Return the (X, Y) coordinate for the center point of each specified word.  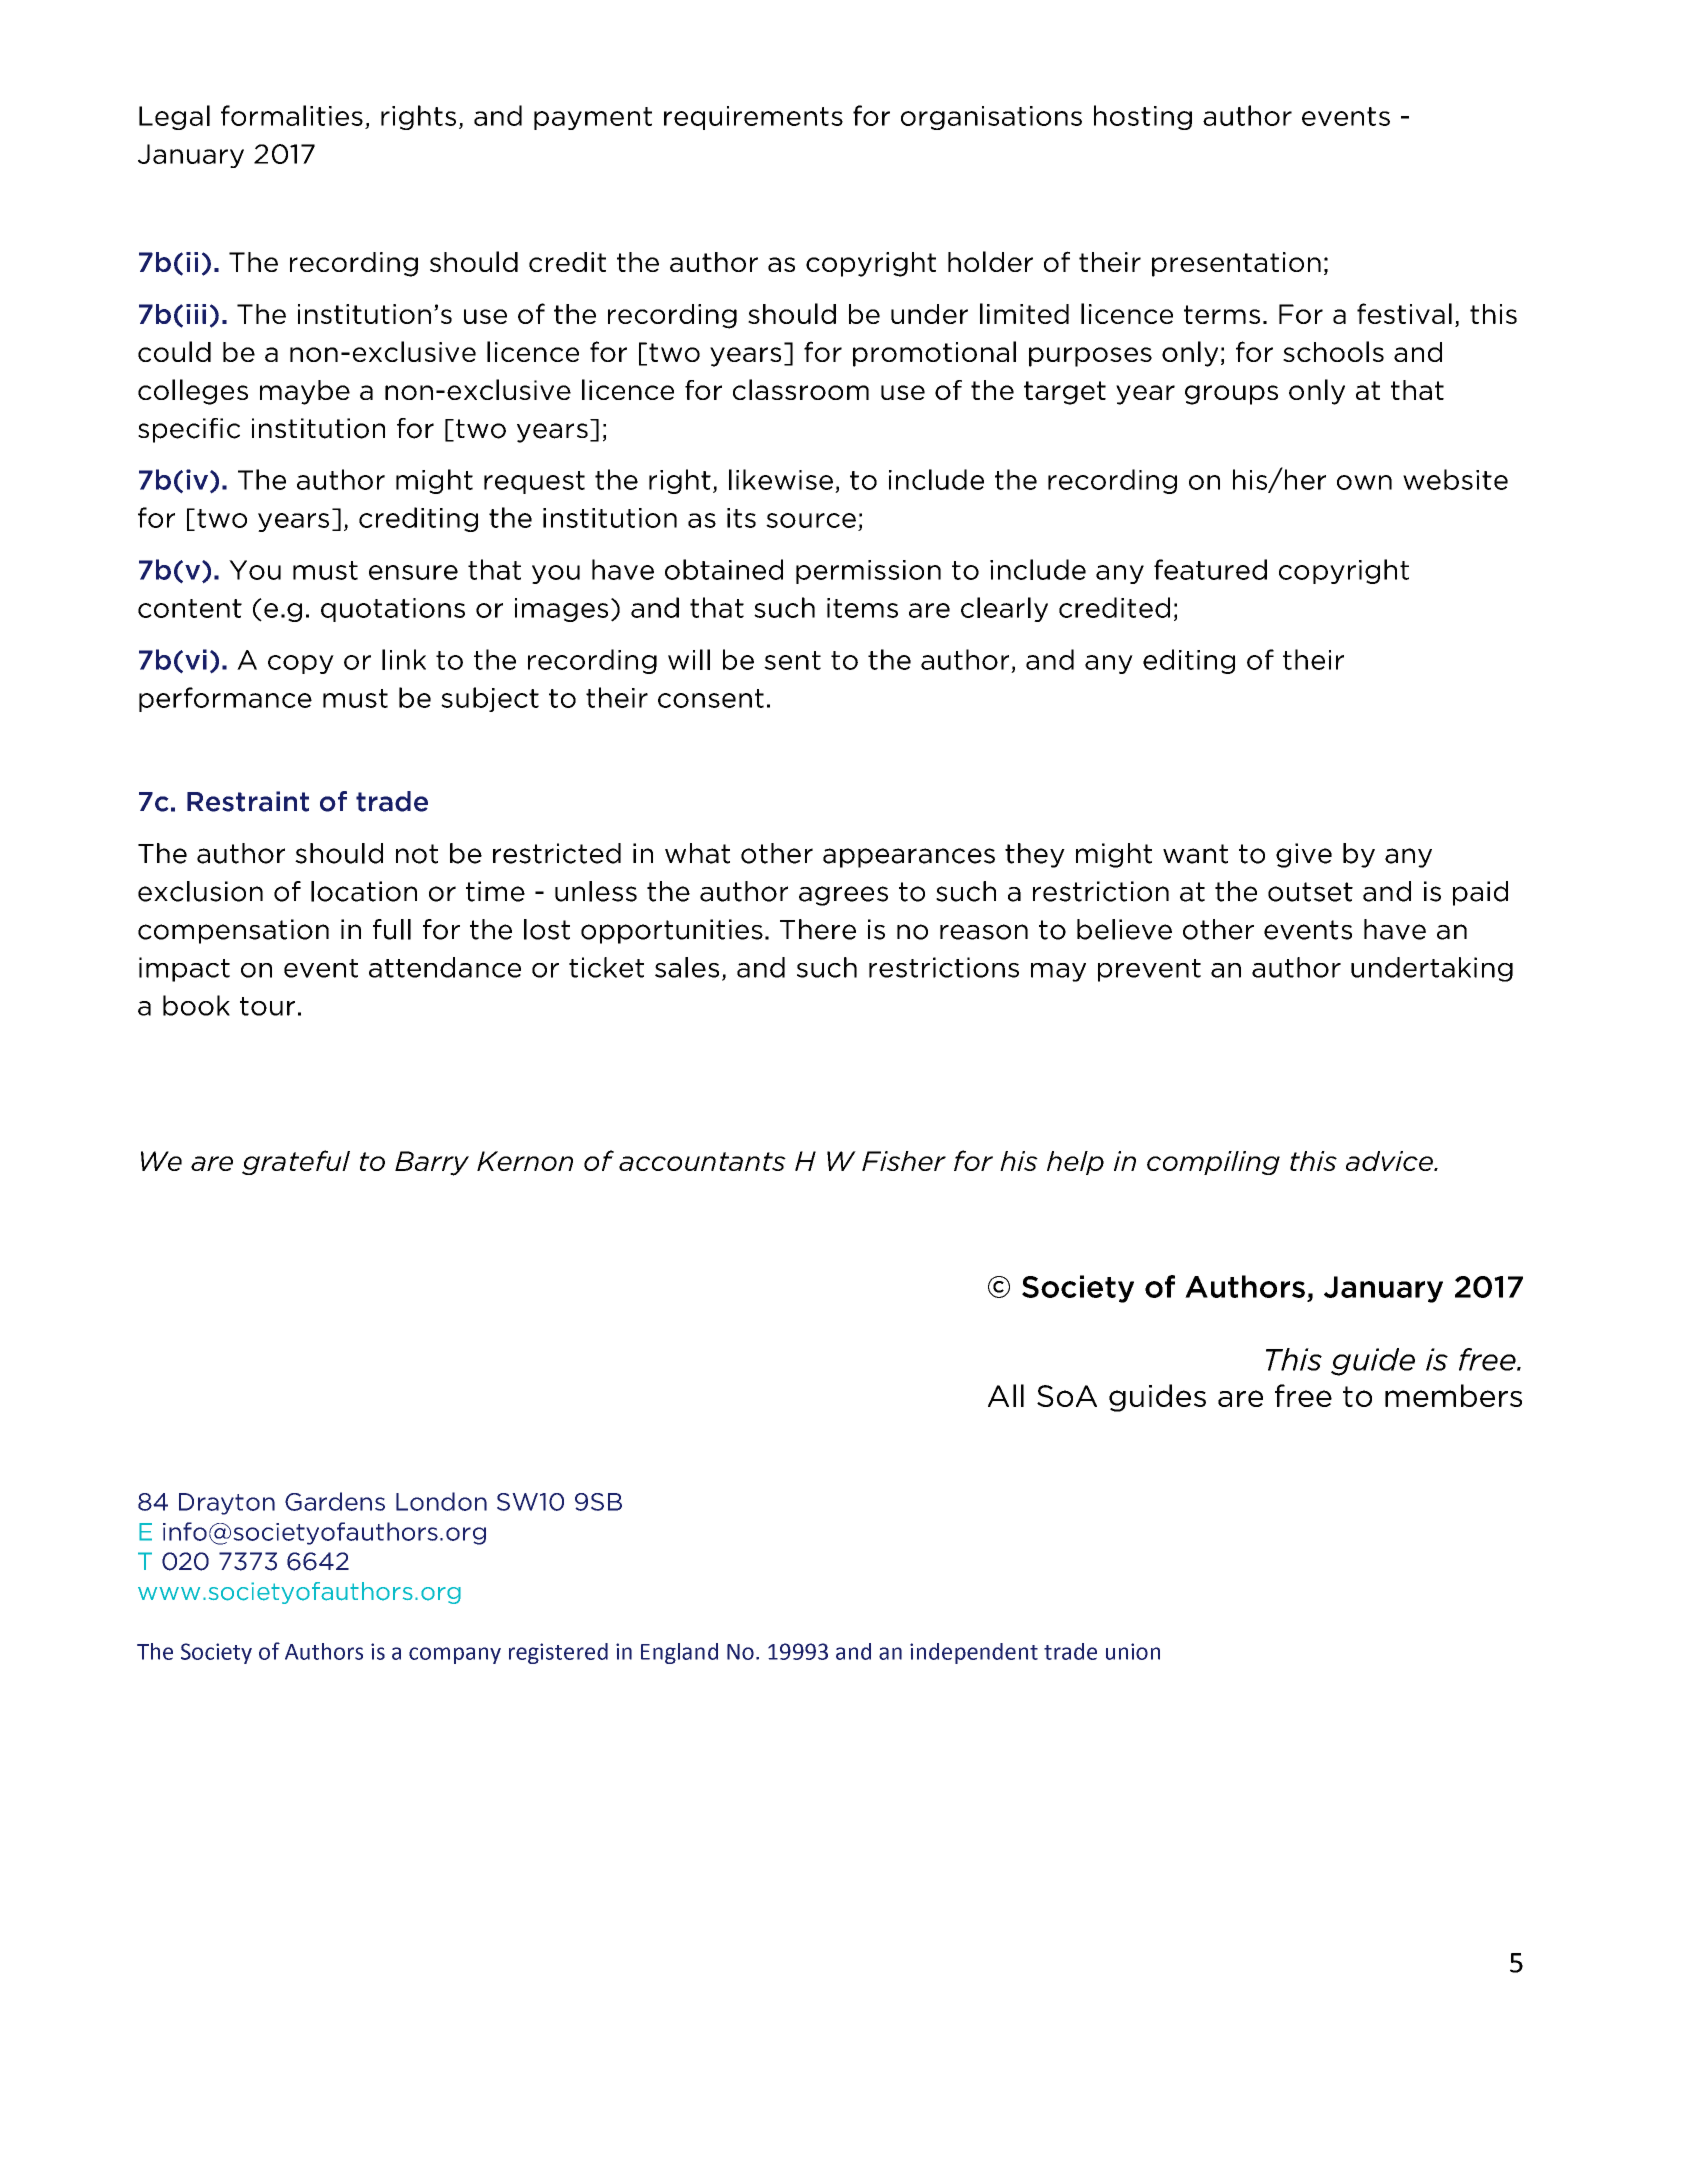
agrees (843, 896)
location (364, 891)
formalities (292, 115)
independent (974, 1653)
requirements (753, 118)
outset (1310, 892)
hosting (1143, 117)
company (455, 1655)
